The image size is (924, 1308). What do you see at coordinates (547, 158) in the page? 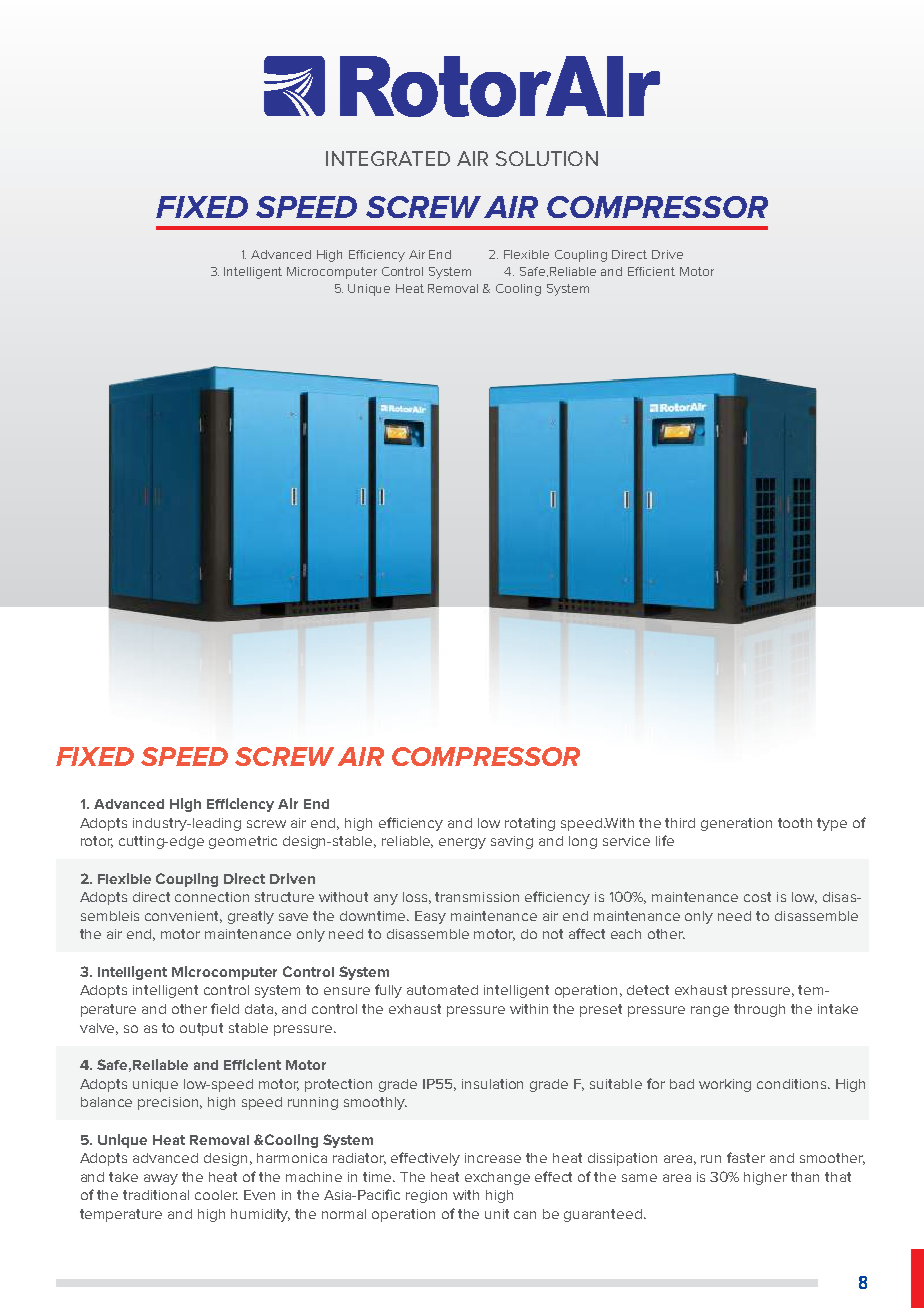
I see `SOLUTION` at bounding box center [547, 158].
